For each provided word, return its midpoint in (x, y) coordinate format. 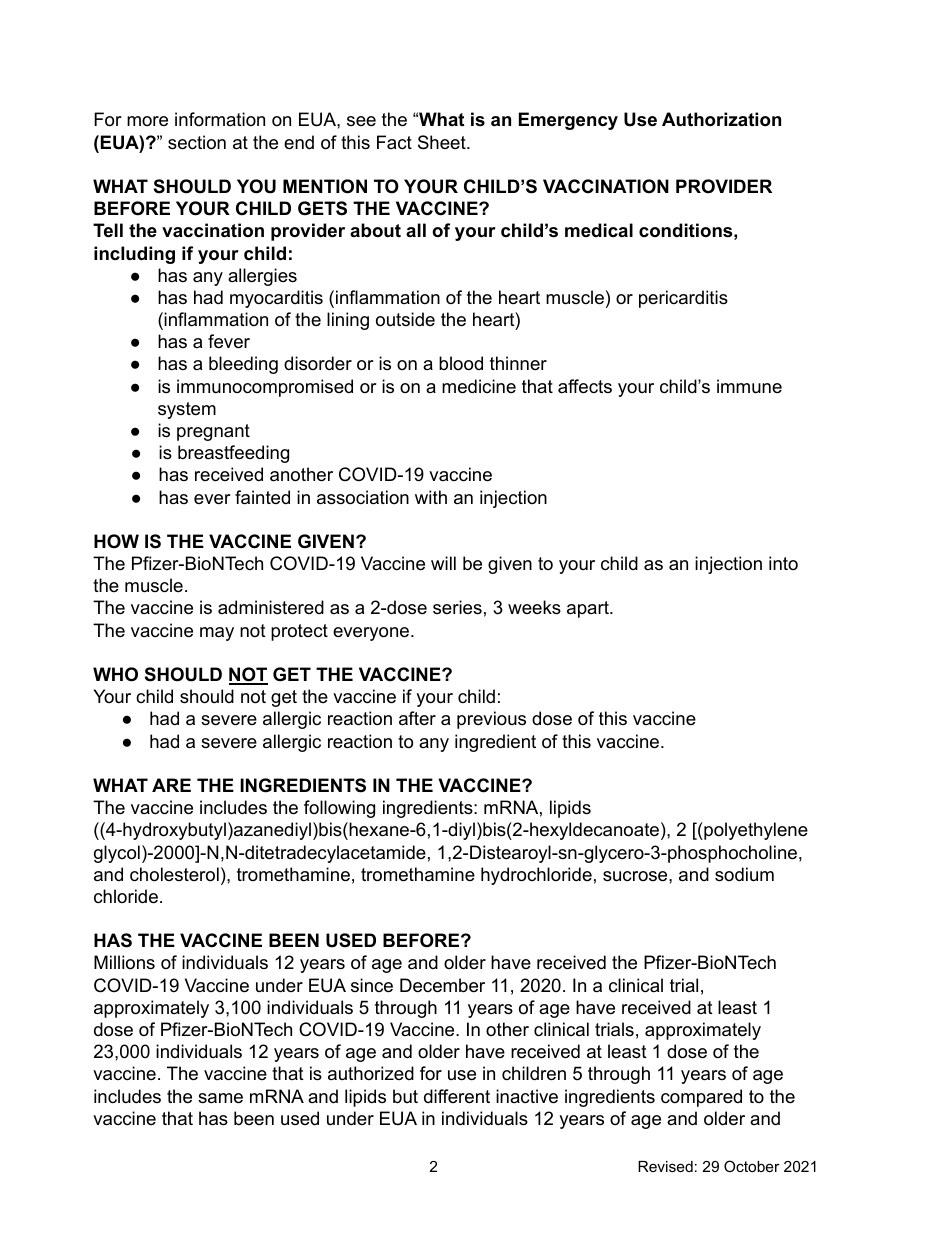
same (220, 1098)
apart (589, 609)
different (457, 1096)
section (197, 142)
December (442, 985)
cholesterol (174, 874)
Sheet (443, 142)
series (457, 607)
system (187, 410)
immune (749, 386)
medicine (479, 386)
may (217, 634)
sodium (744, 874)
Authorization (721, 119)
